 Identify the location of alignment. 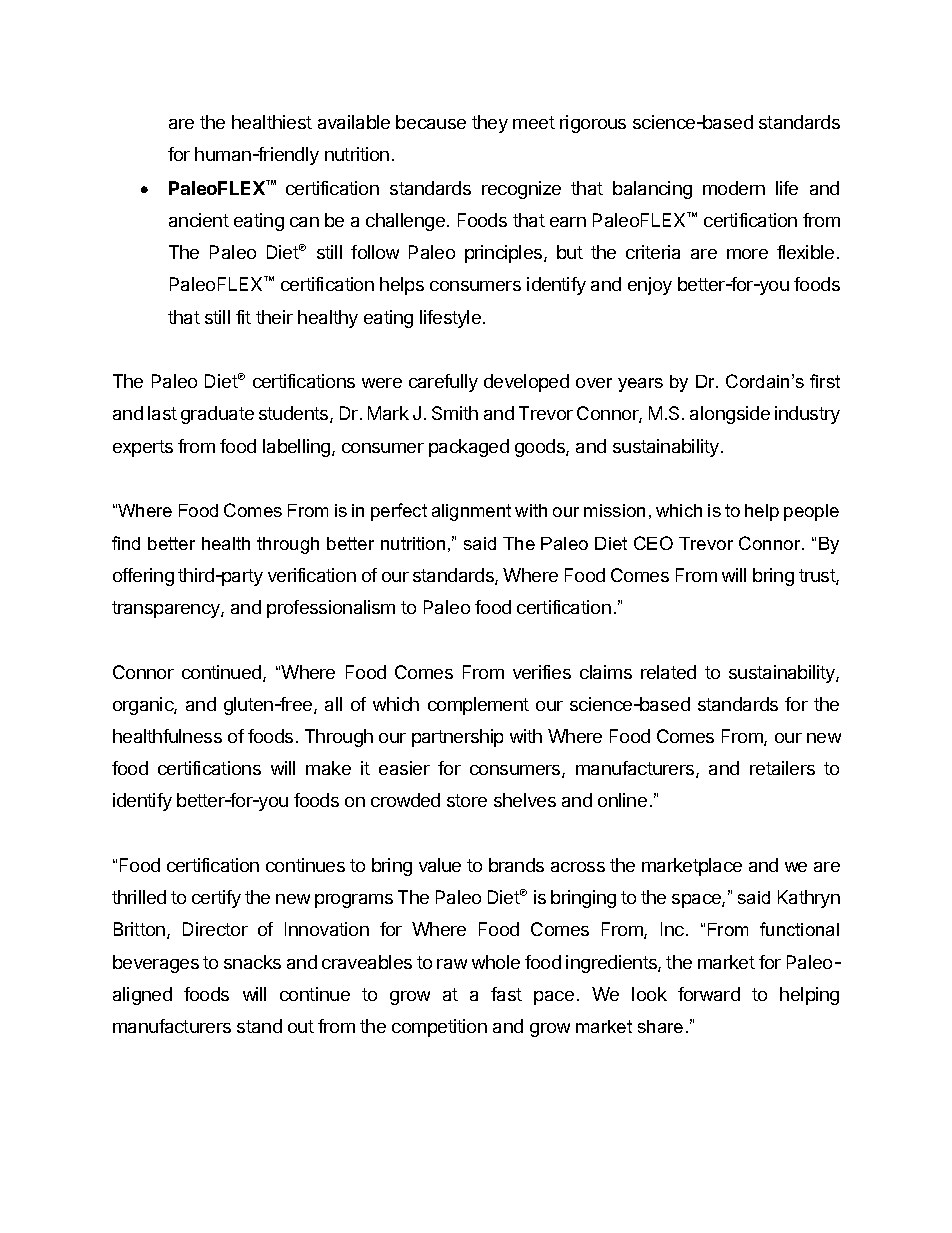
(471, 512).
